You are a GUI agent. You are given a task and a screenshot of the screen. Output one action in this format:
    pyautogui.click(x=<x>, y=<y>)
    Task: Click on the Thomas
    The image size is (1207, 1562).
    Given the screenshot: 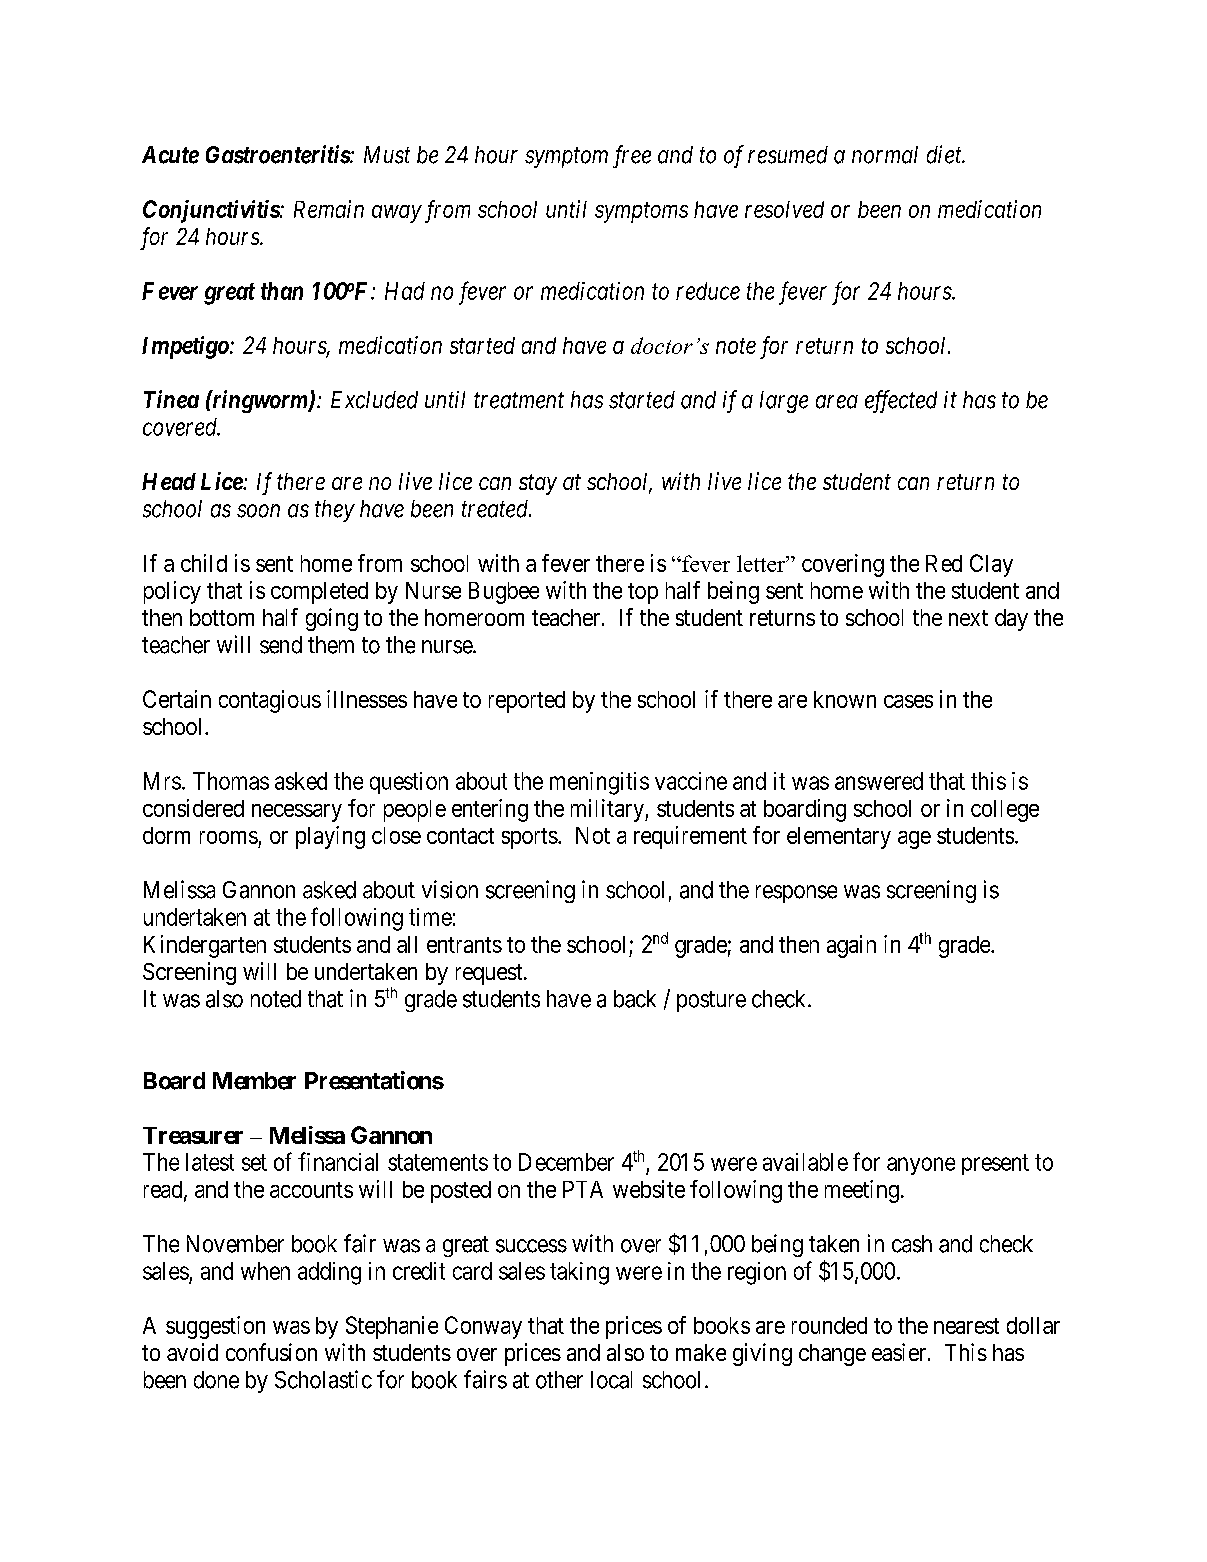 What is the action you would take?
    pyautogui.click(x=231, y=781)
